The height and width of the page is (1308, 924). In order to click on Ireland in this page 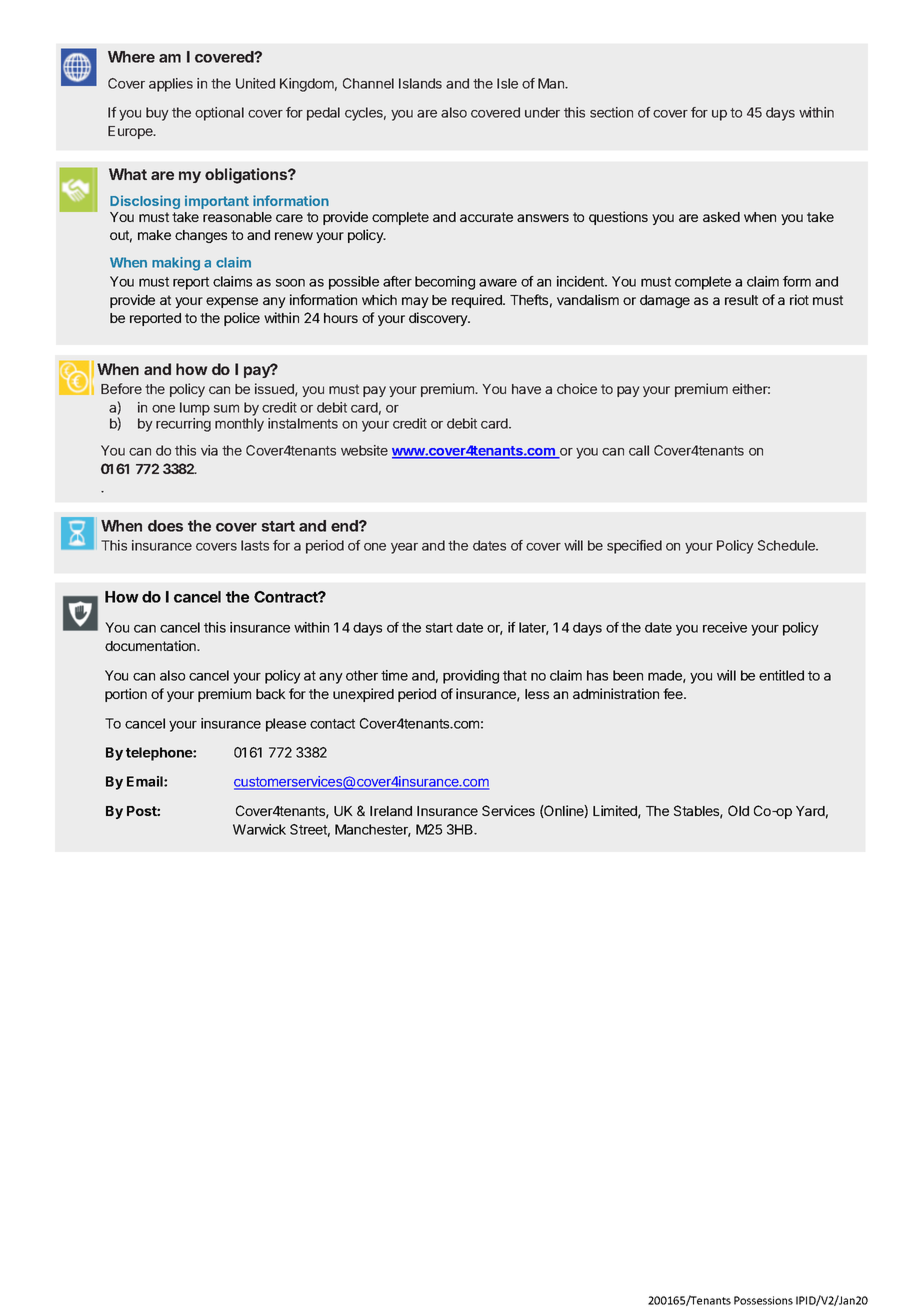, I will do `click(391, 811)`.
